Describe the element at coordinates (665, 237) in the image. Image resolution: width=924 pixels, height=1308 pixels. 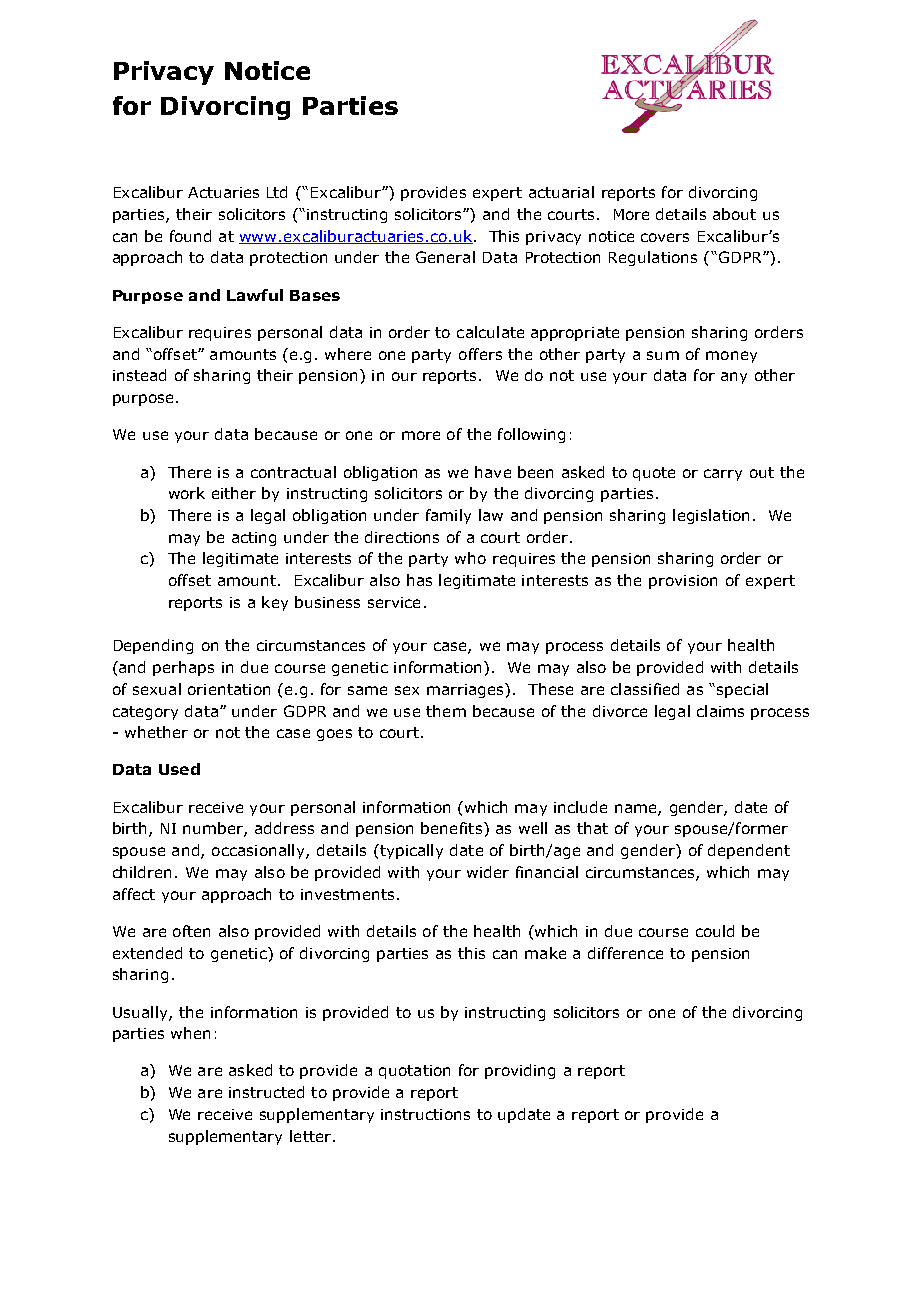
I see `covers` at that location.
